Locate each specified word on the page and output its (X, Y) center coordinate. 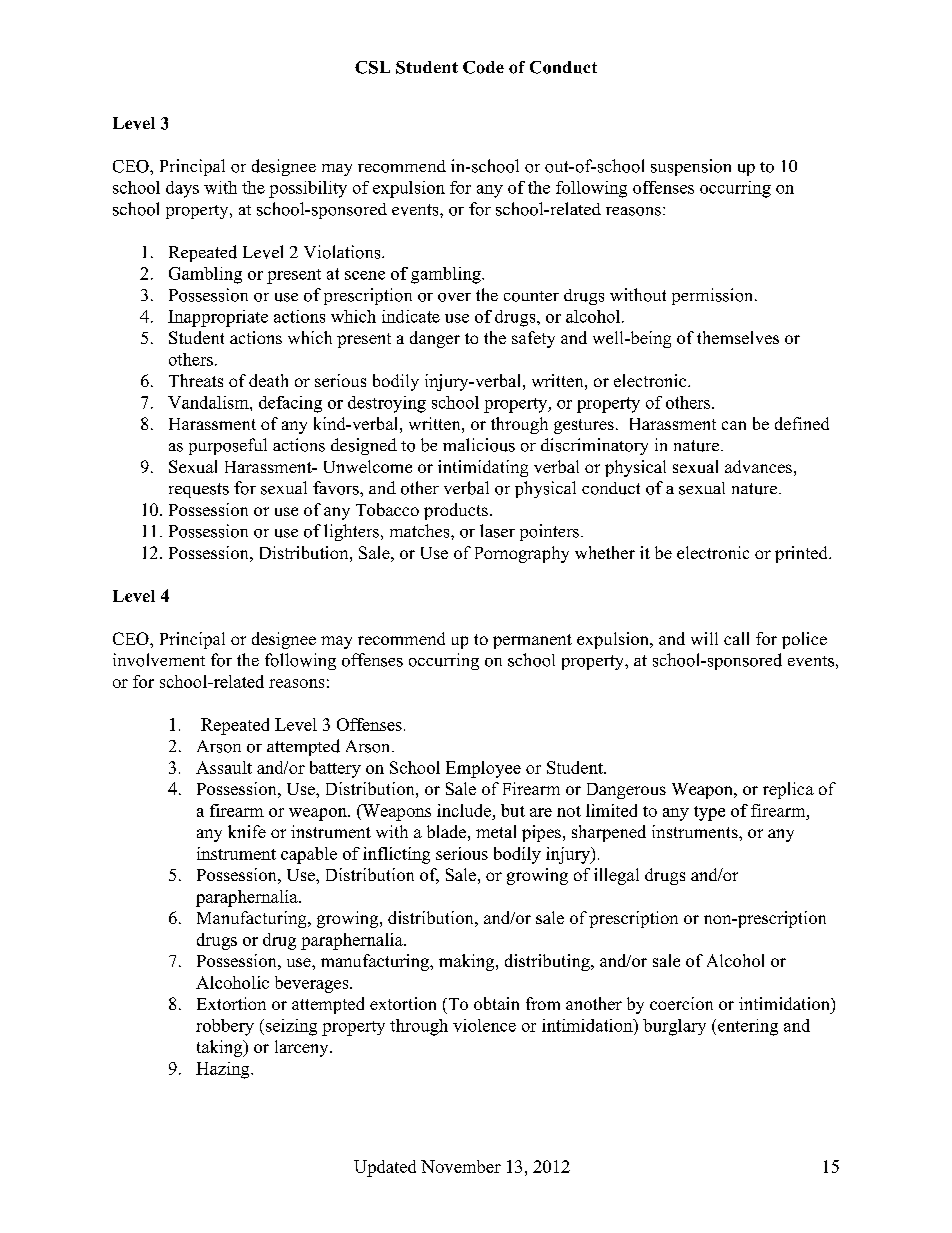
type (709, 813)
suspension (691, 167)
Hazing (224, 1070)
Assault (224, 767)
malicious (479, 445)
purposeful (228, 446)
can (734, 425)
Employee (483, 769)
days (182, 189)
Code (483, 67)
